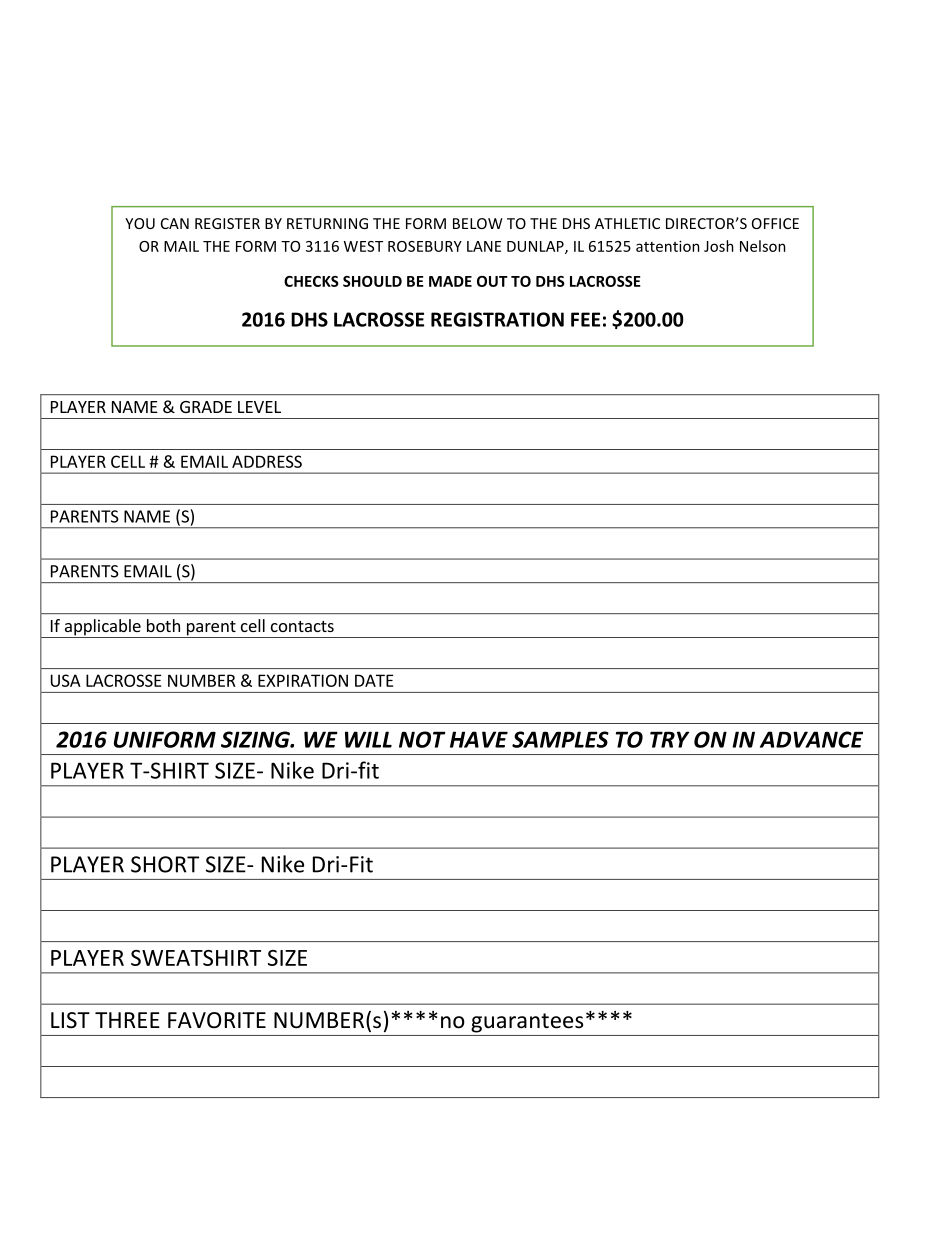 This screenshot has width=952, height=1233. What do you see at coordinates (811, 739) in the screenshot?
I see `ADVANCE` at bounding box center [811, 739].
